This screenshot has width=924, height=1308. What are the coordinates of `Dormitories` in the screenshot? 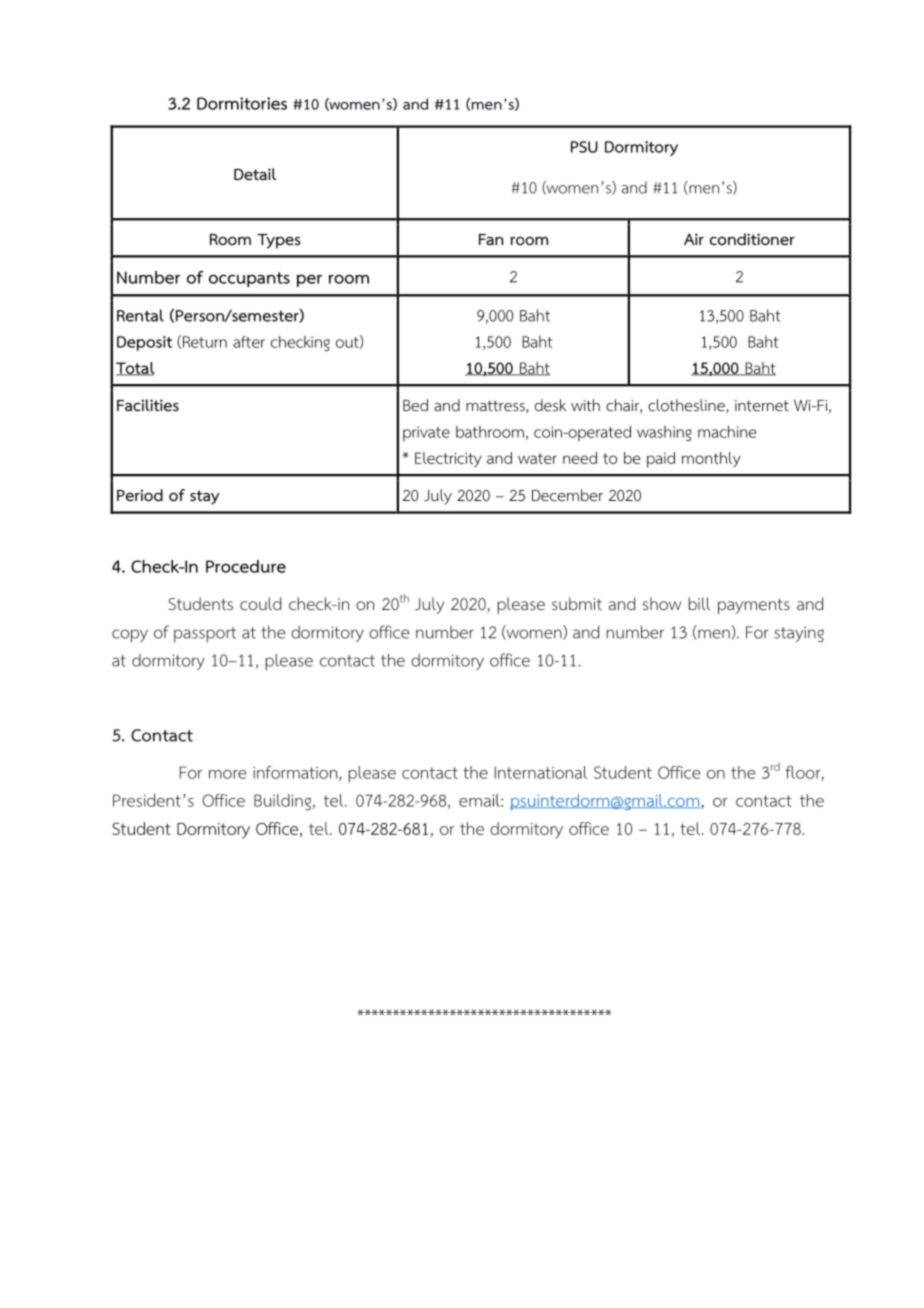 It's located at (242, 103).
